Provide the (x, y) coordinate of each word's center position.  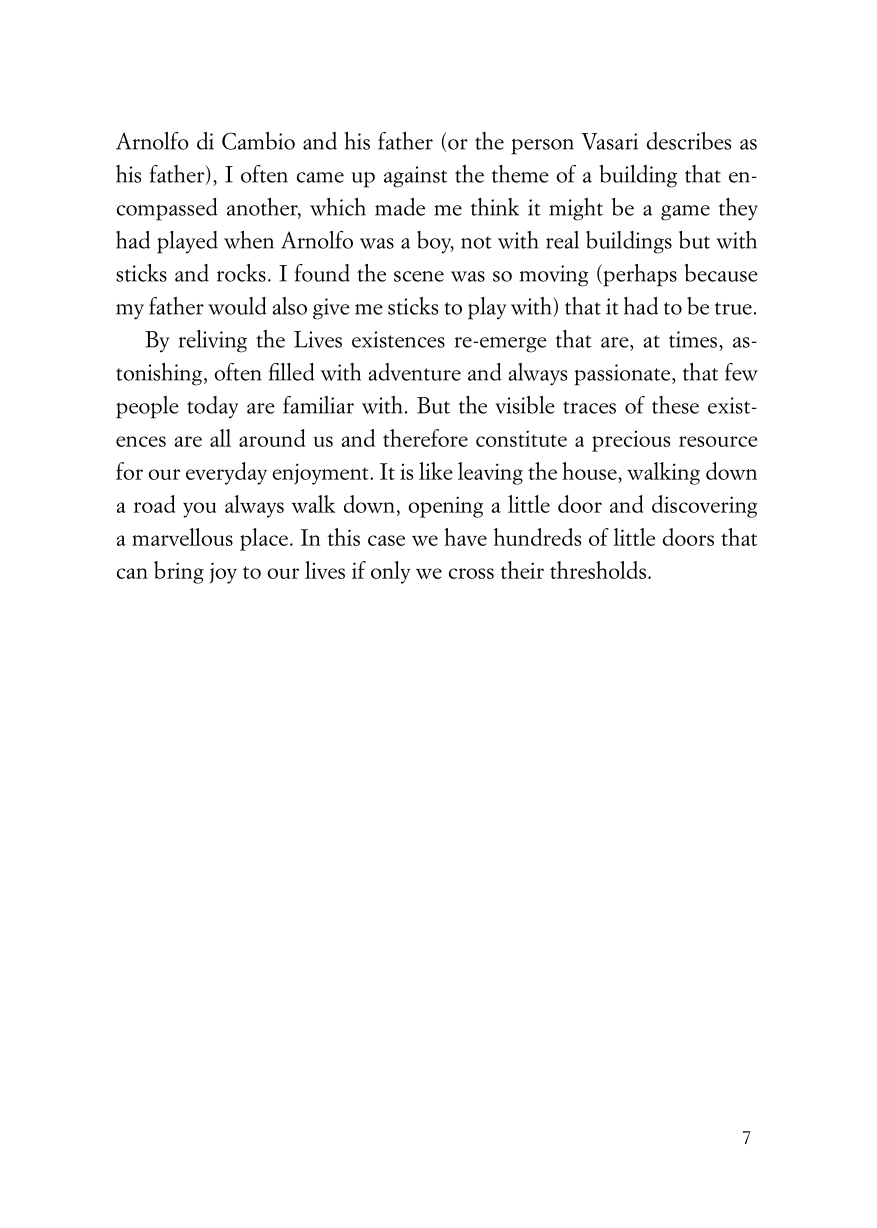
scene (419, 276)
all (220, 438)
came (320, 177)
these (675, 405)
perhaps (639, 275)
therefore (425, 438)
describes (689, 141)
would (237, 306)
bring (179, 572)
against (415, 177)
